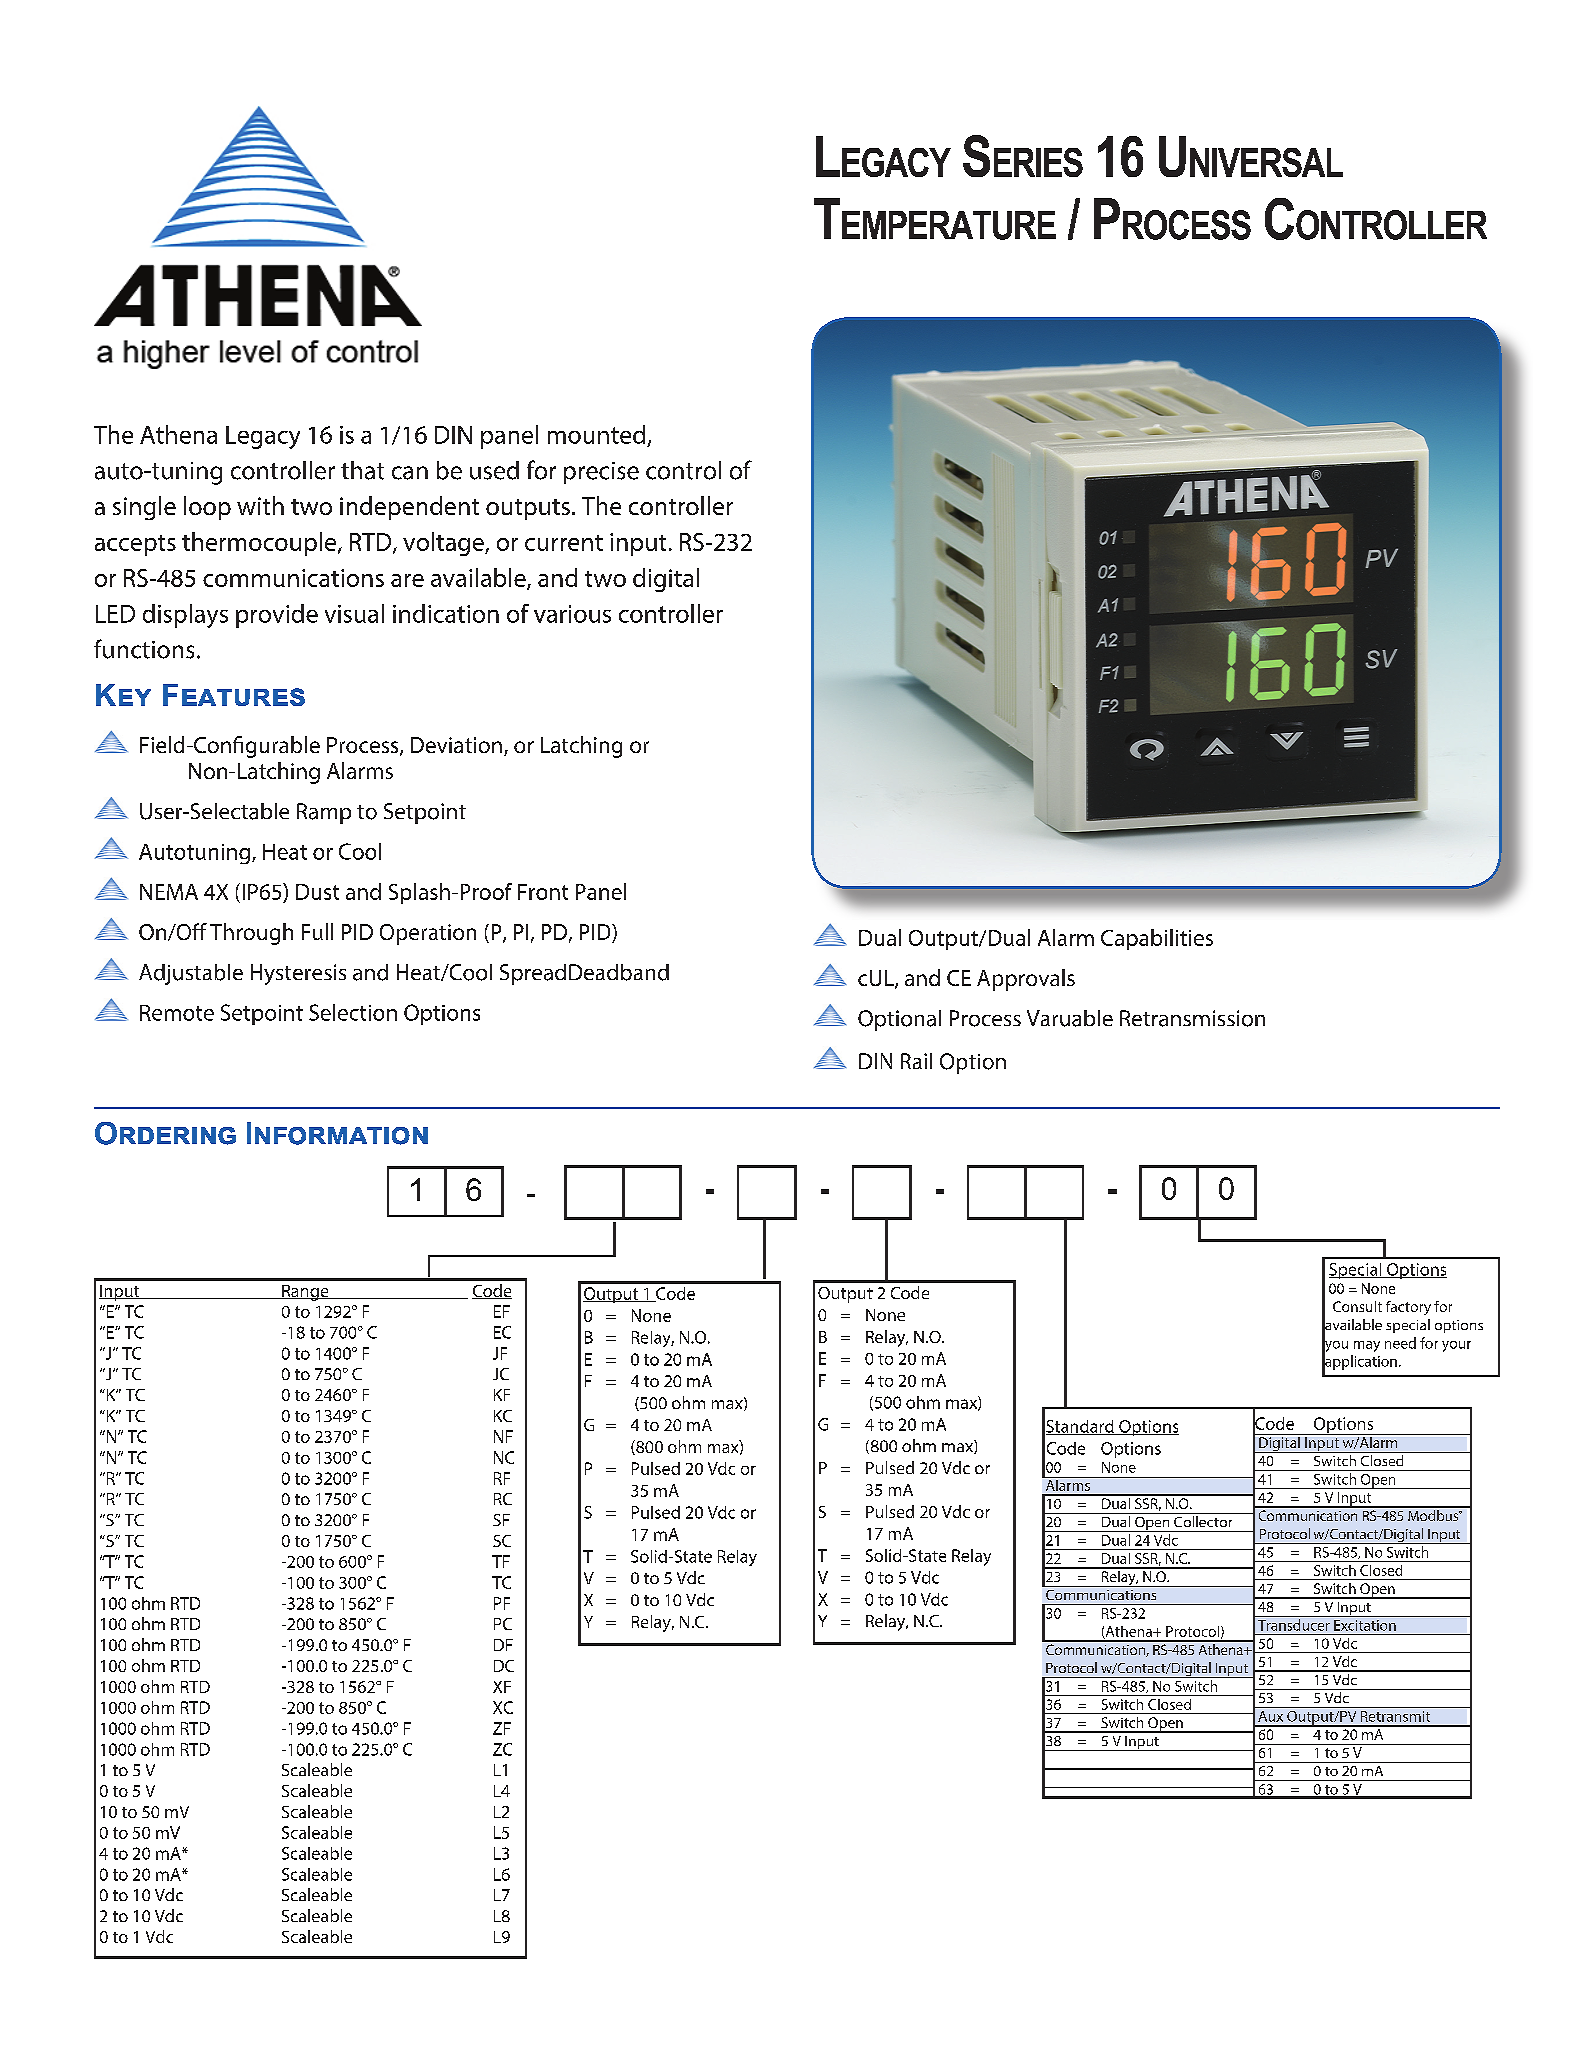  Describe the element at coordinates (1367, 1346) in the screenshot. I see `may` at that location.
